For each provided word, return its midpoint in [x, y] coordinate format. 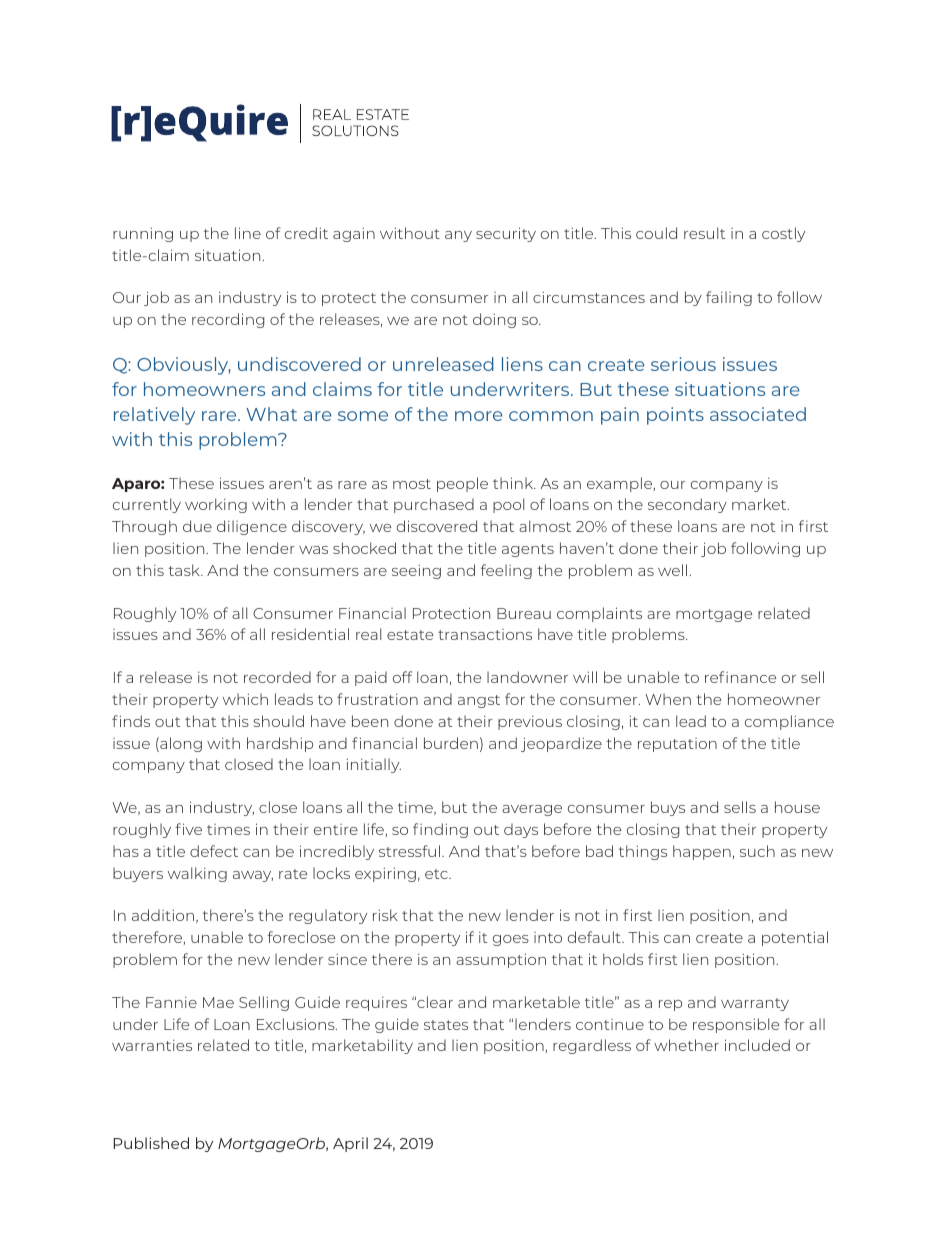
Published [151, 1143]
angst [479, 701]
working [216, 505]
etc [437, 874]
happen [702, 852]
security [506, 234]
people [462, 484]
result [704, 233]
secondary [687, 505]
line [248, 233]
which [245, 699]
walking [197, 874]
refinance [740, 677]
